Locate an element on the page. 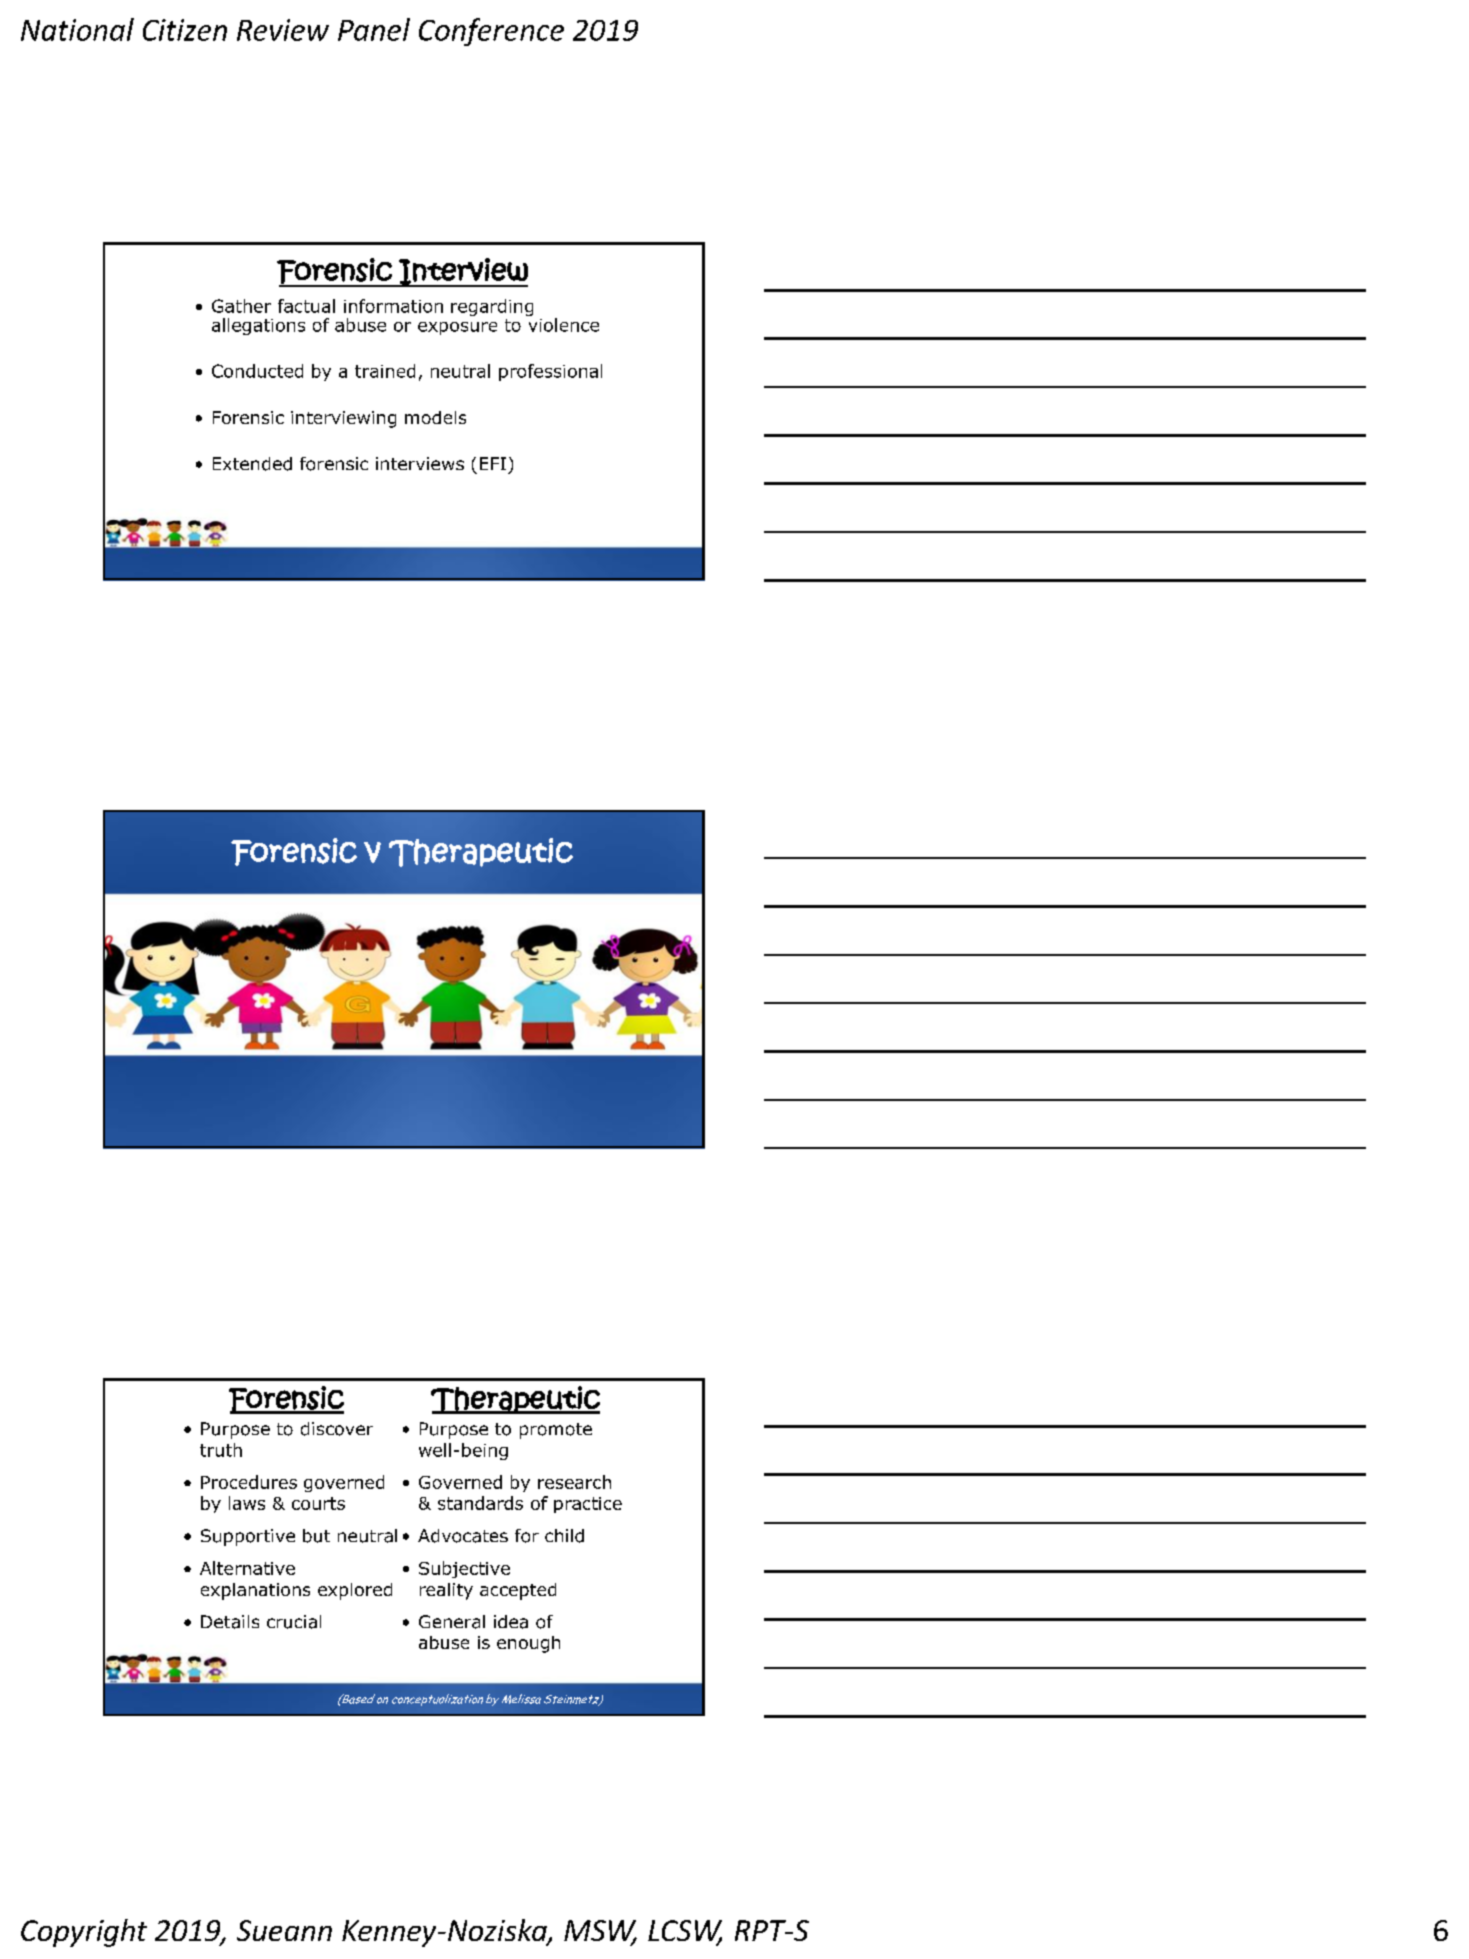  Extended is located at coordinates (252, 464).
